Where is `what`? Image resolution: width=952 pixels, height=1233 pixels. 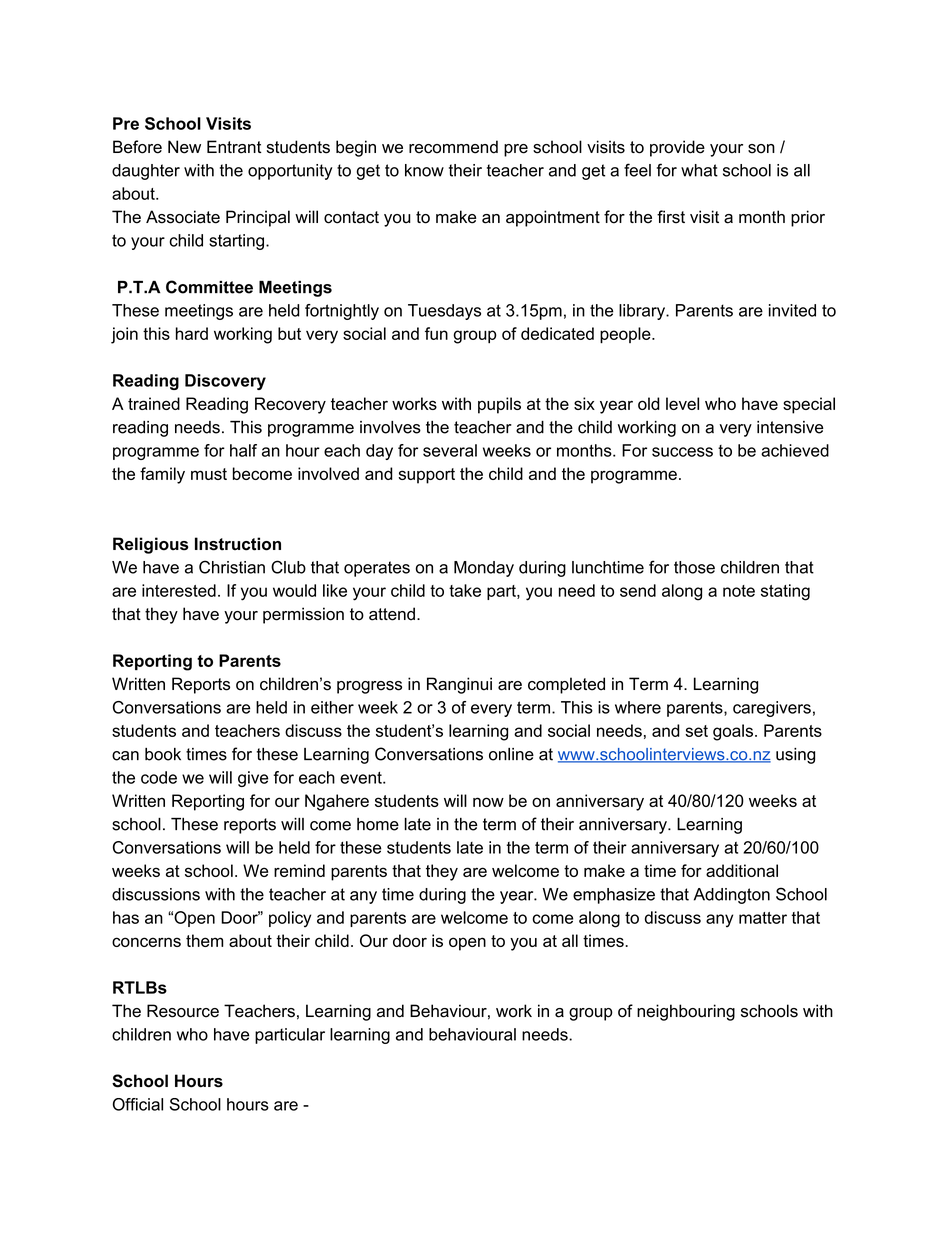
what is located at coordinates (699, 170).
